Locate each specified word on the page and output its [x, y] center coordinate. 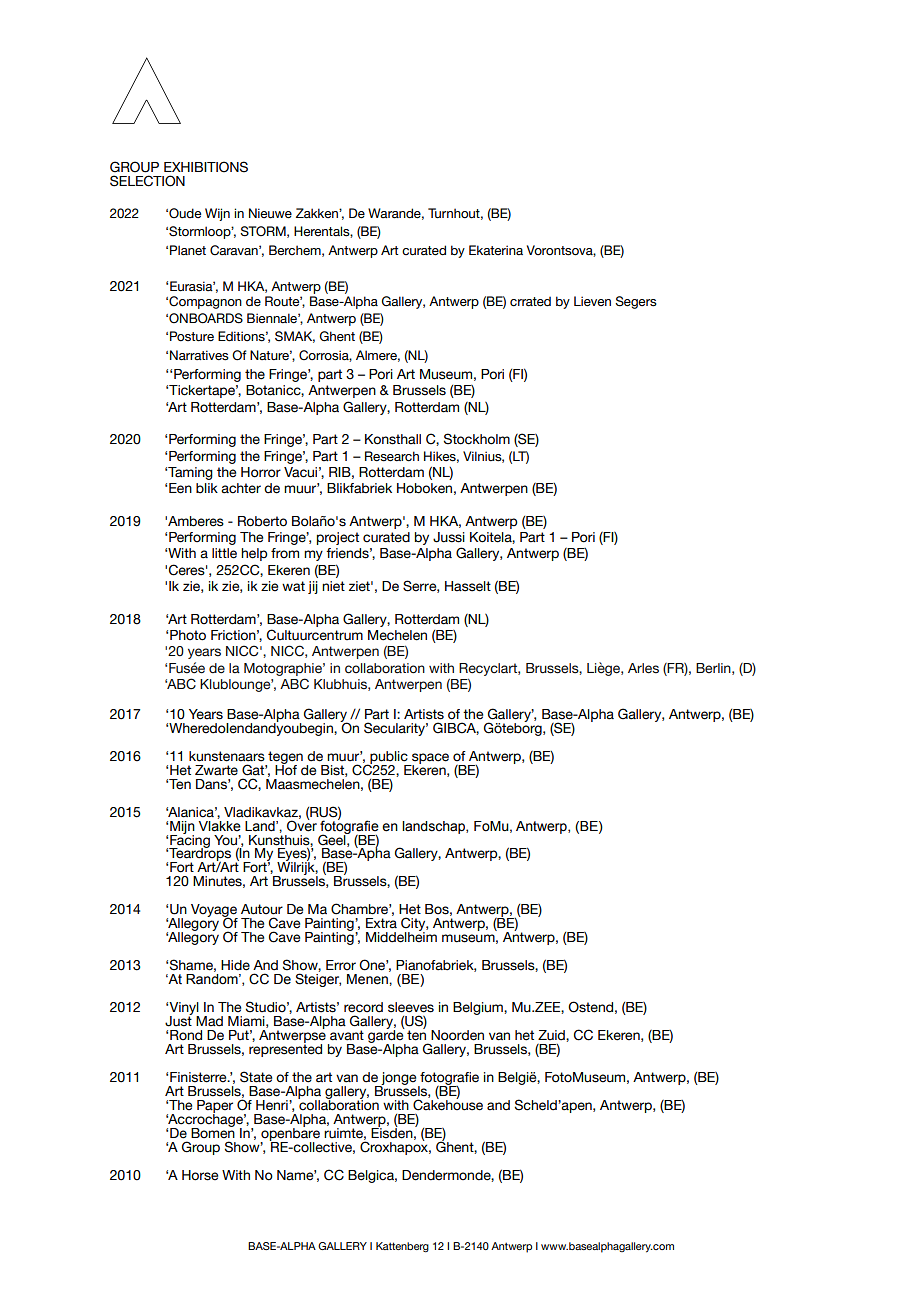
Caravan [235, 250]
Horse [200, 1175]
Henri [273, 1105]
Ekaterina [496, 250]
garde [387, 1036]
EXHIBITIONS [206, 167]
